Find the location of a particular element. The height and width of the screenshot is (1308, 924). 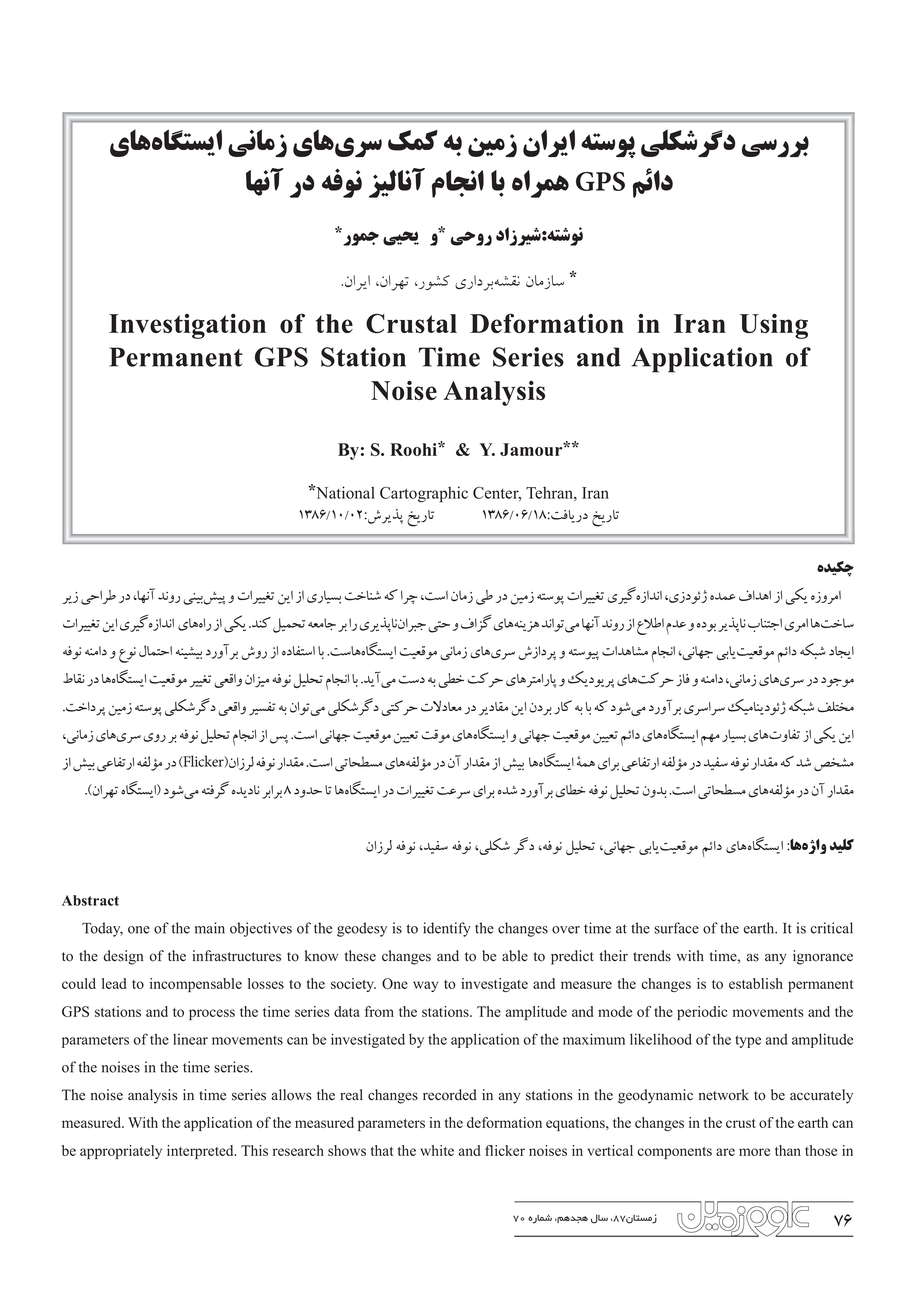

Investigation is located at coordinates (187, 326).
